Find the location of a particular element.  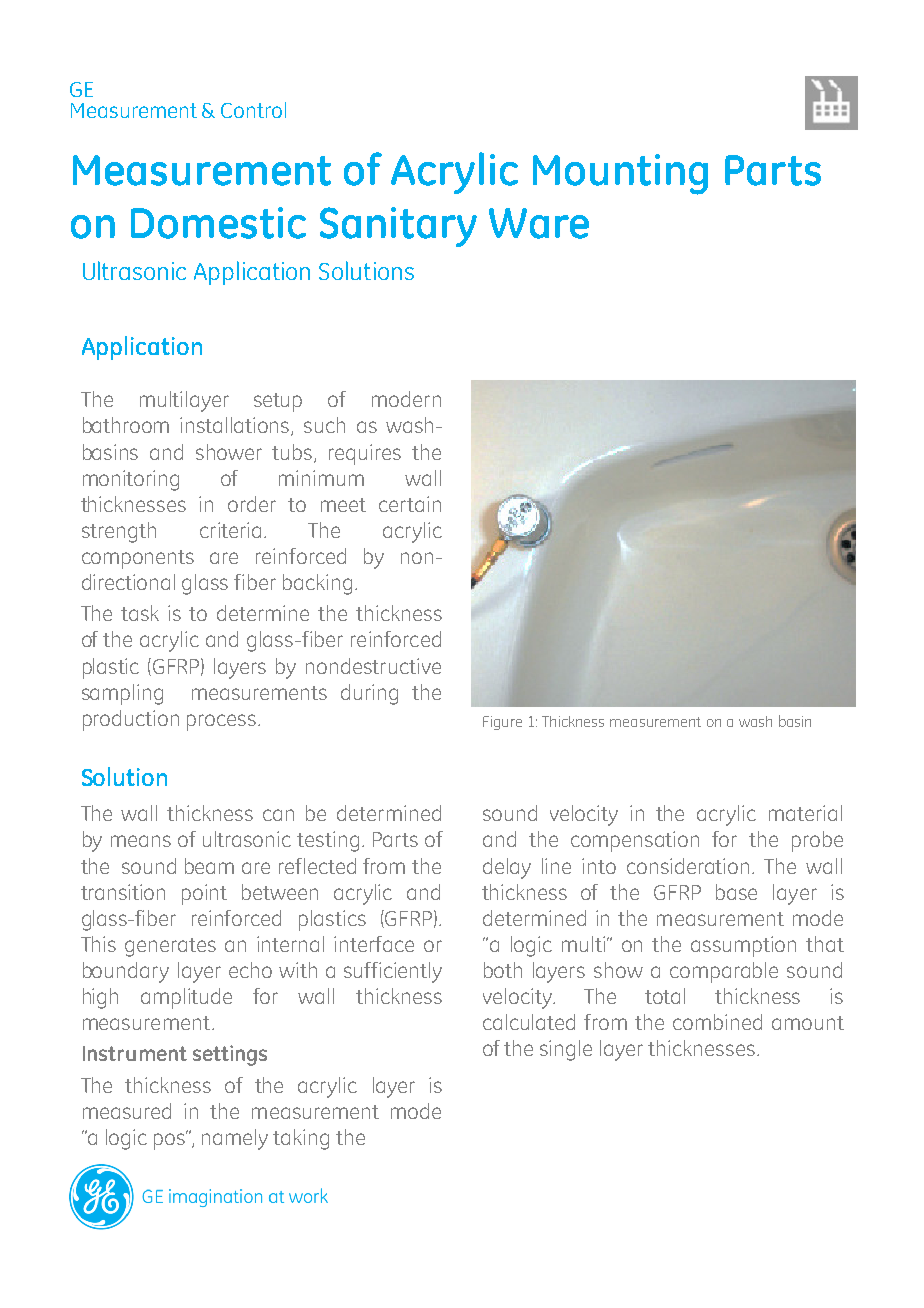

certain is located at coordinates (410, 504).
